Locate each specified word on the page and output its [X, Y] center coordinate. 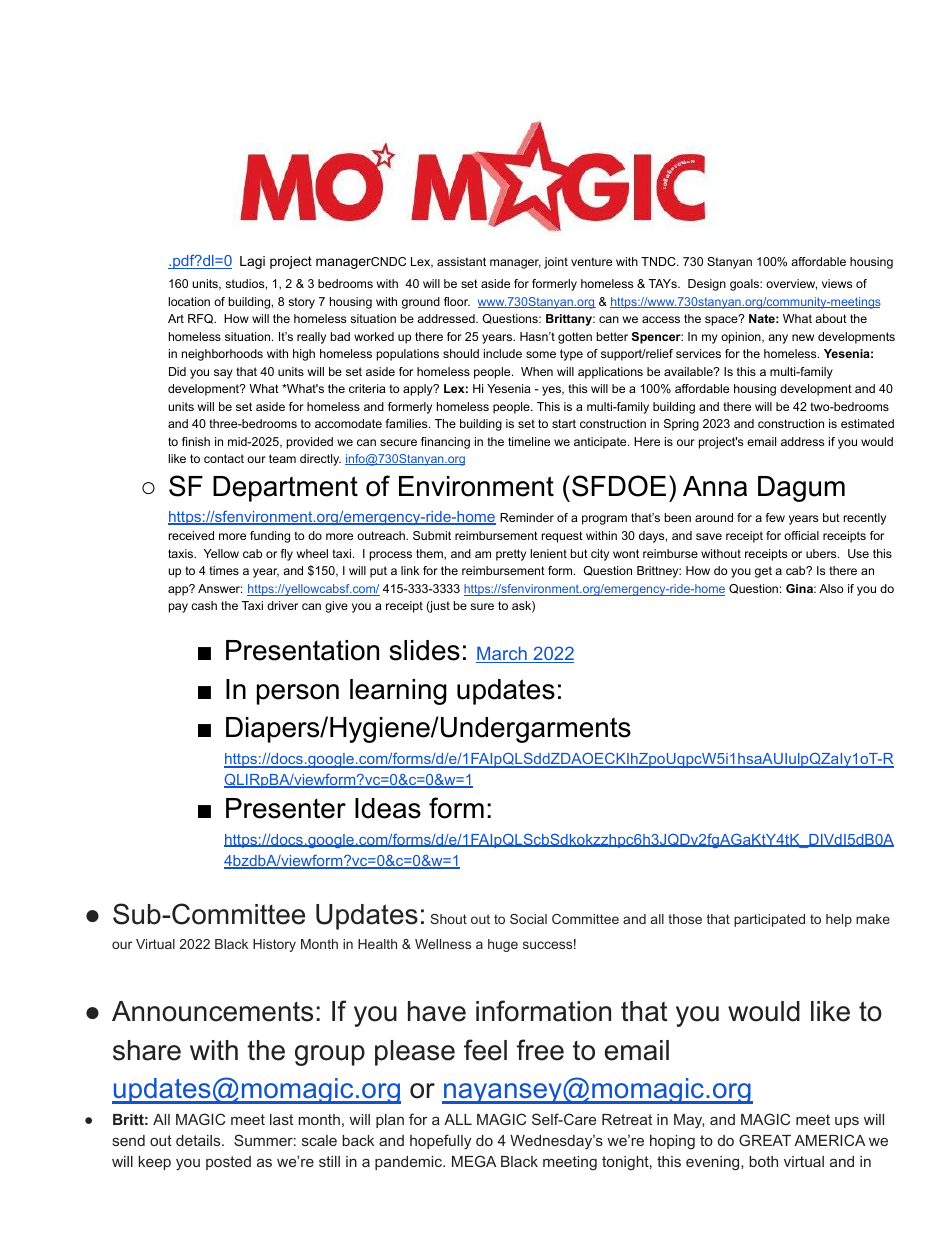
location [189, 301]
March [502, 654]
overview [791, 284]
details [199, 1140]
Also [831, 588]
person [298, 694]
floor [457, 301]
